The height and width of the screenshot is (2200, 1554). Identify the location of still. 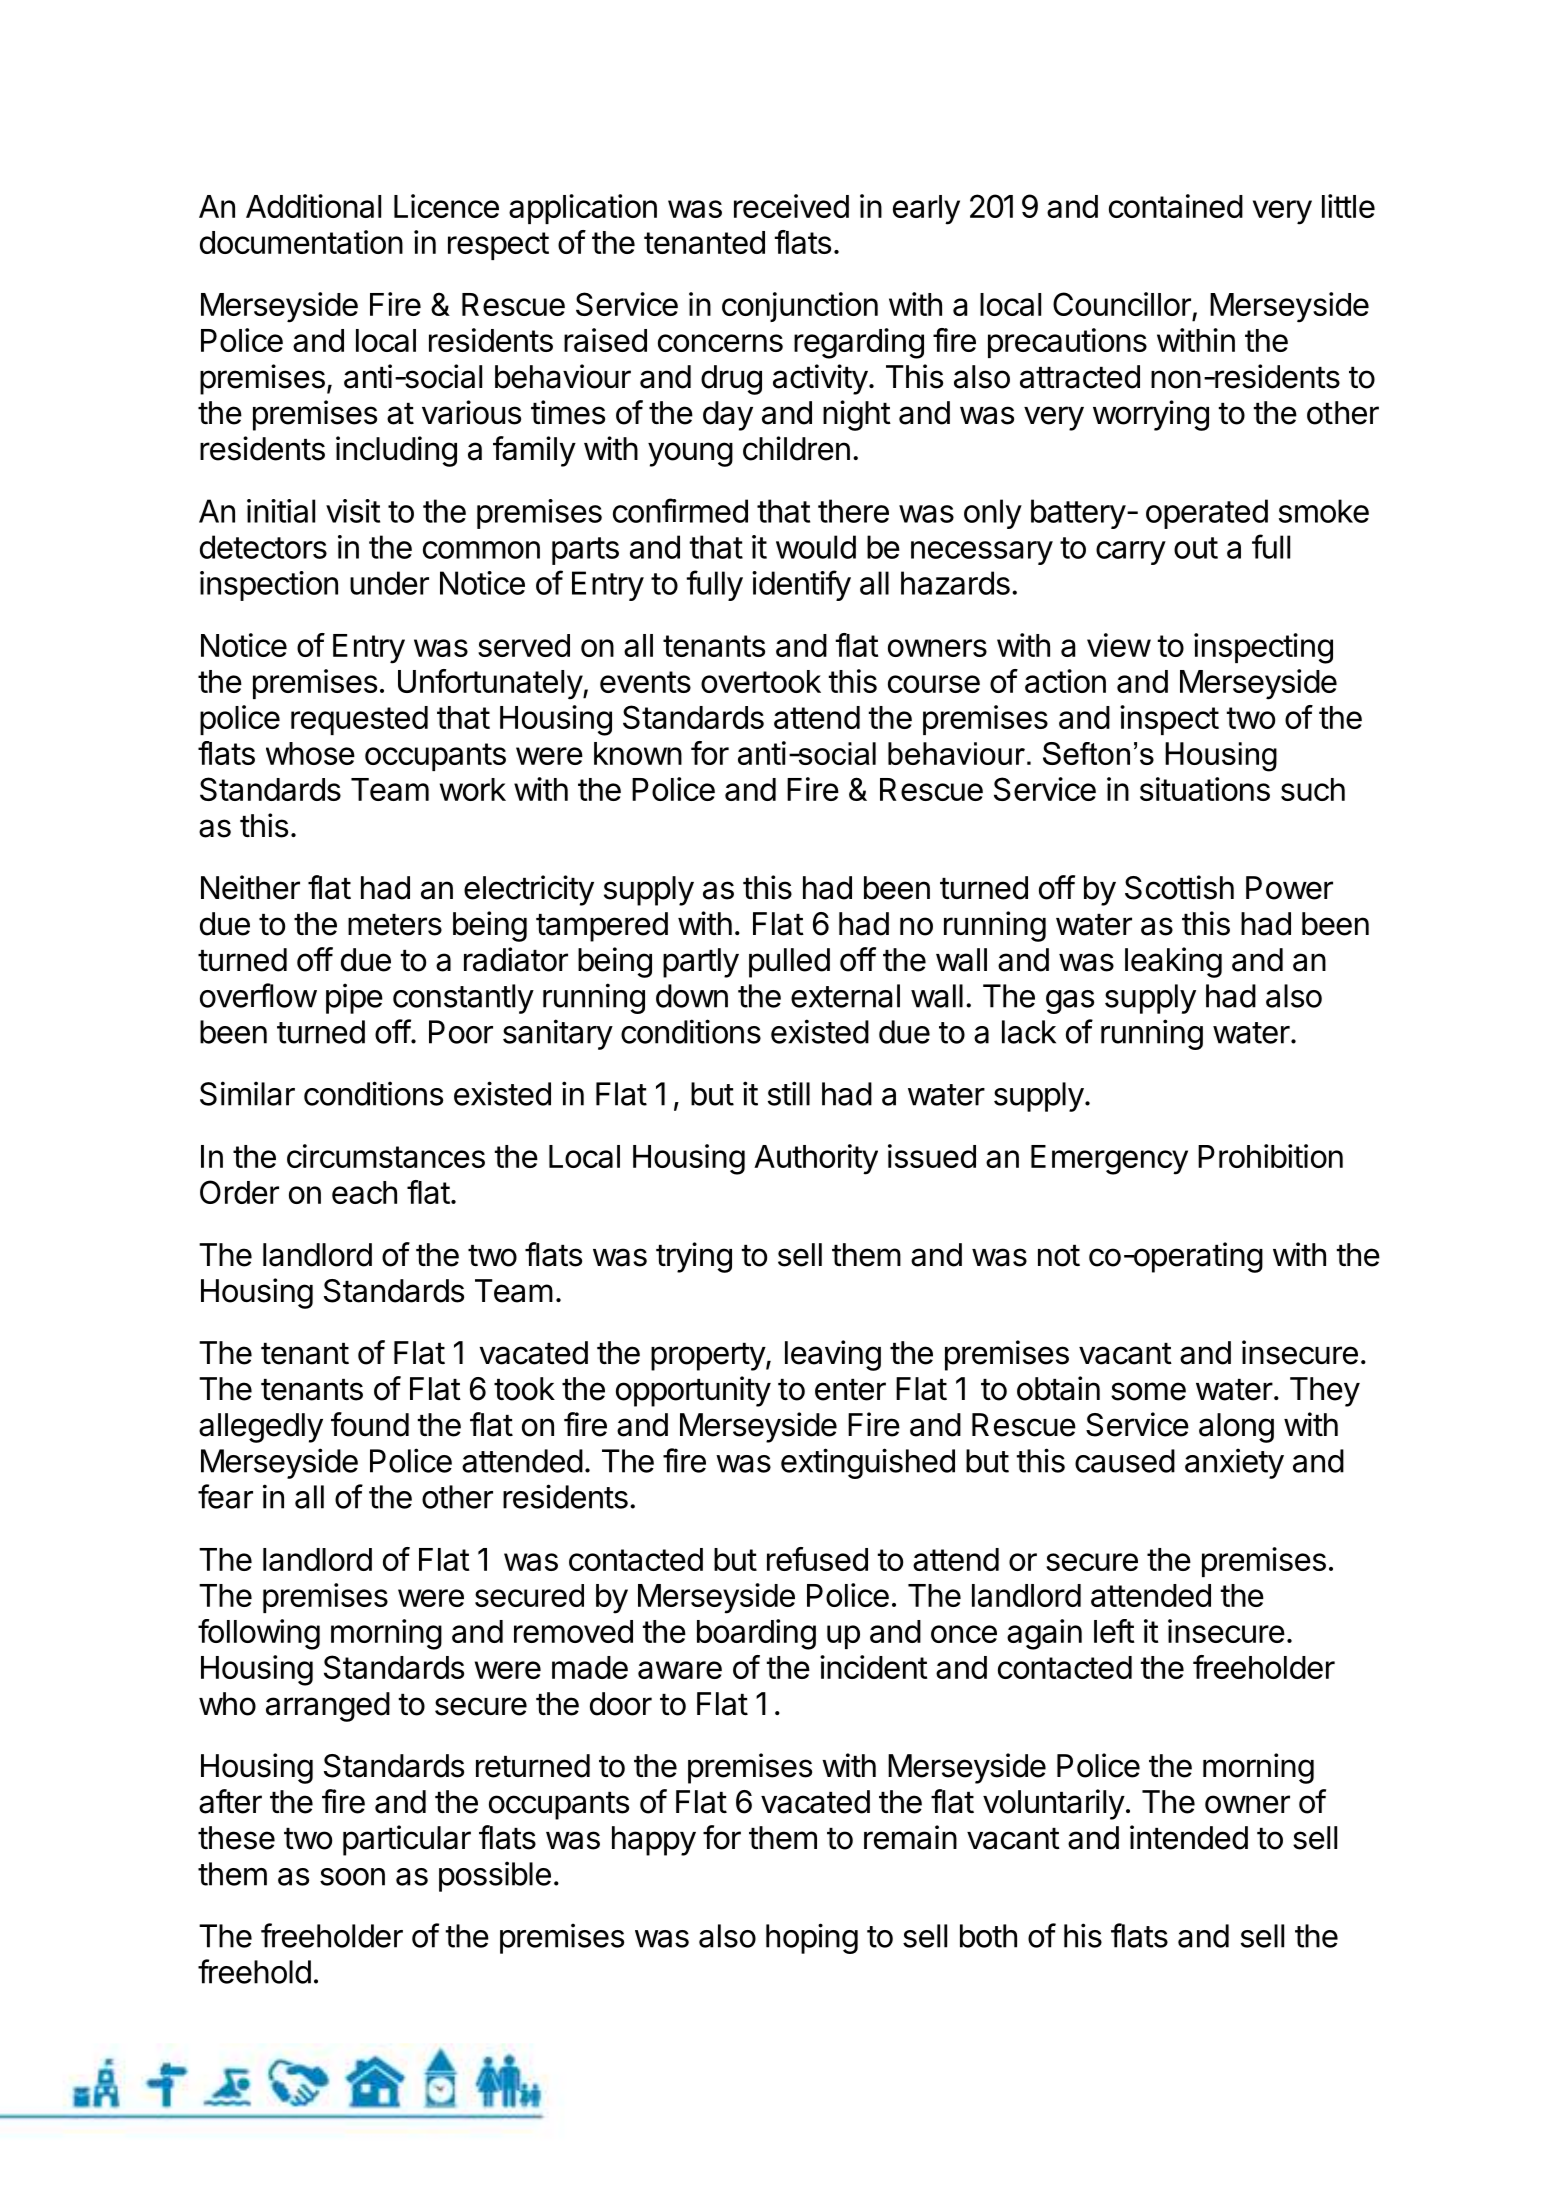
(789, 1093).
